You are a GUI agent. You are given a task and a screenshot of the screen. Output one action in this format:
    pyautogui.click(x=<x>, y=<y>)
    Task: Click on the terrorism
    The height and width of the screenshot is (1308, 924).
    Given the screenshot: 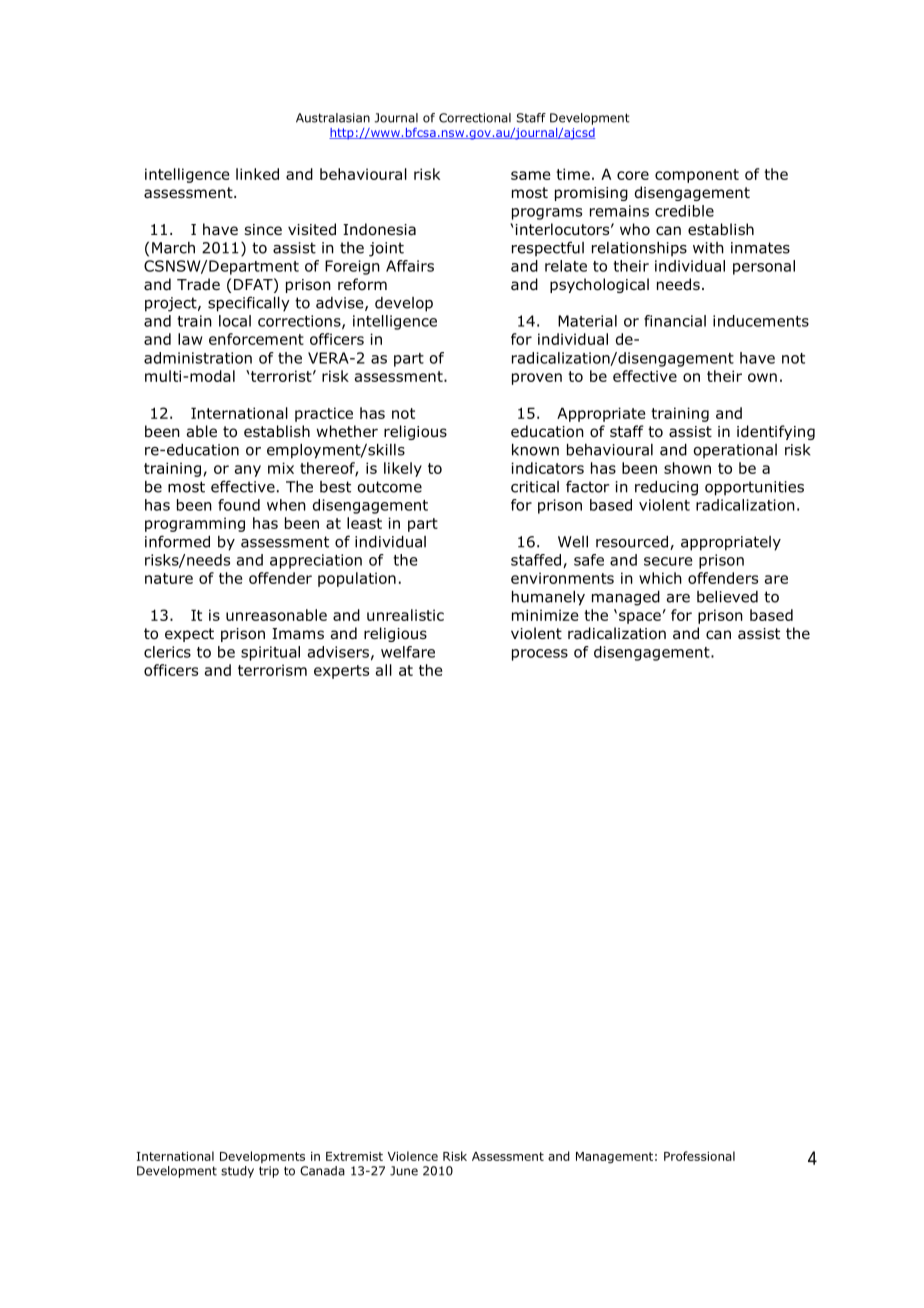 What is the action you would take?
    pyautogui.click(x=272, y=670)
